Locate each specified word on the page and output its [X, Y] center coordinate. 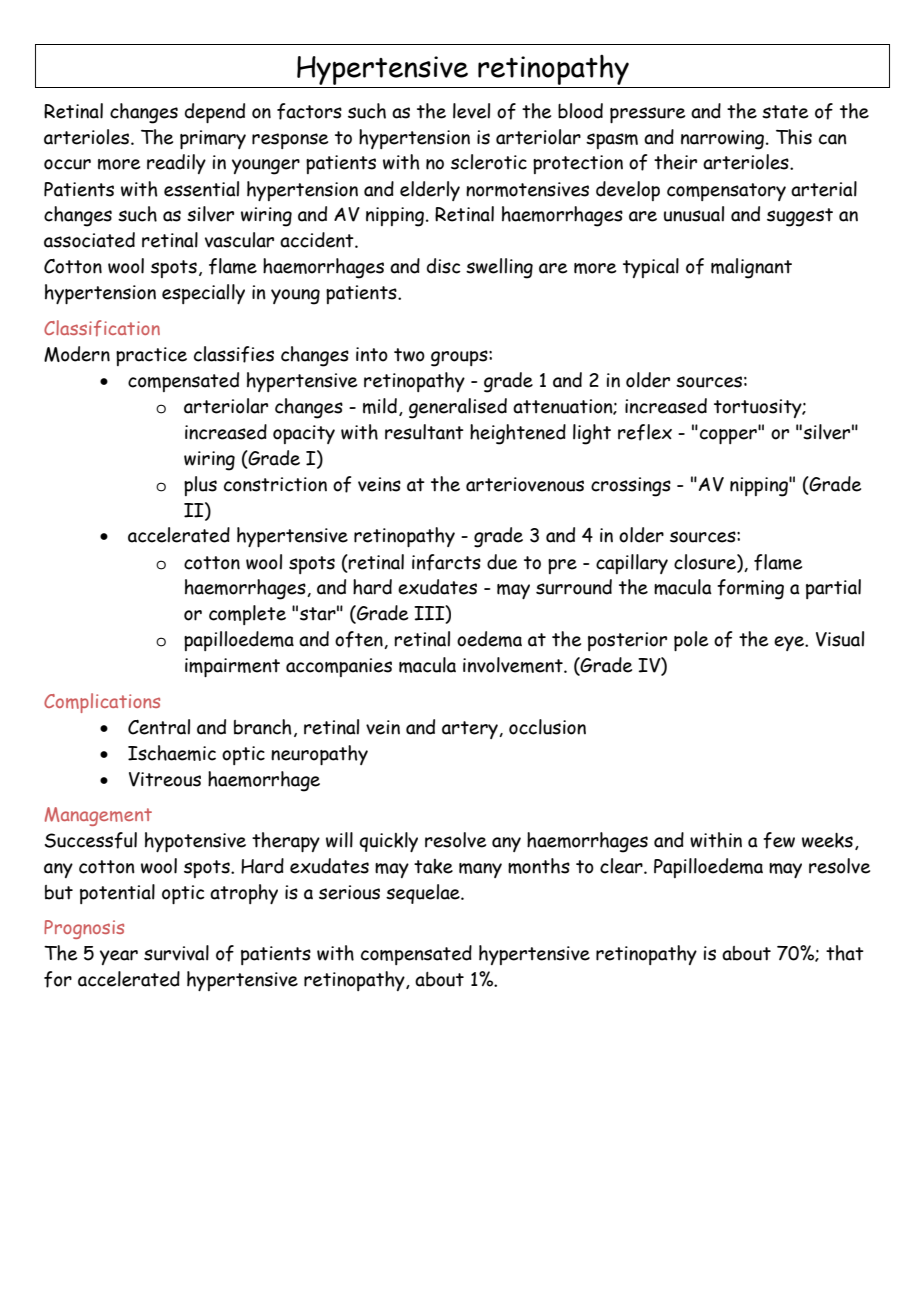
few [779, 840]
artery [471, 730]
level [471, 111]
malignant [751, 268]
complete [247, 615]
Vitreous [165, 779]
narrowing [724, 140]
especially [203, 294]
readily [176, 164]
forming [750, 589]
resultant [424, 432]
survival [176, 953]
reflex [645, 432]
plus [200, 486]
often [360, 640]
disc [444, 266]
